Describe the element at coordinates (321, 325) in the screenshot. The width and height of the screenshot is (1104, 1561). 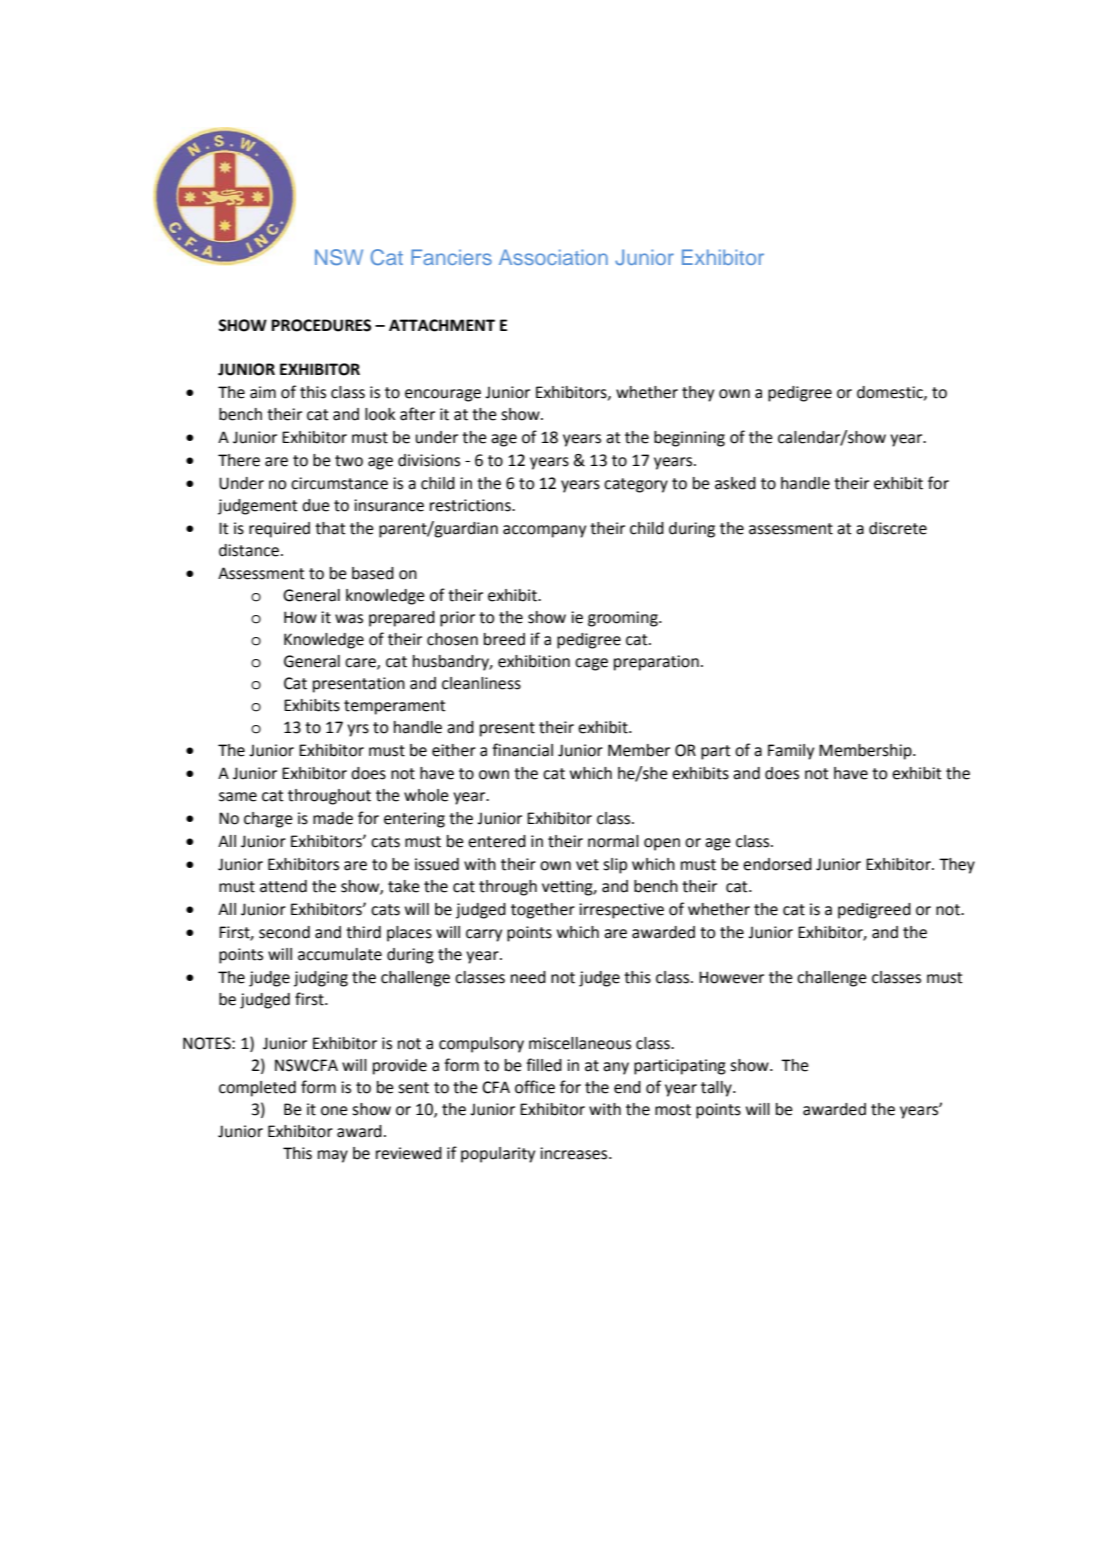
I see `PROCEDURES` at that location.
